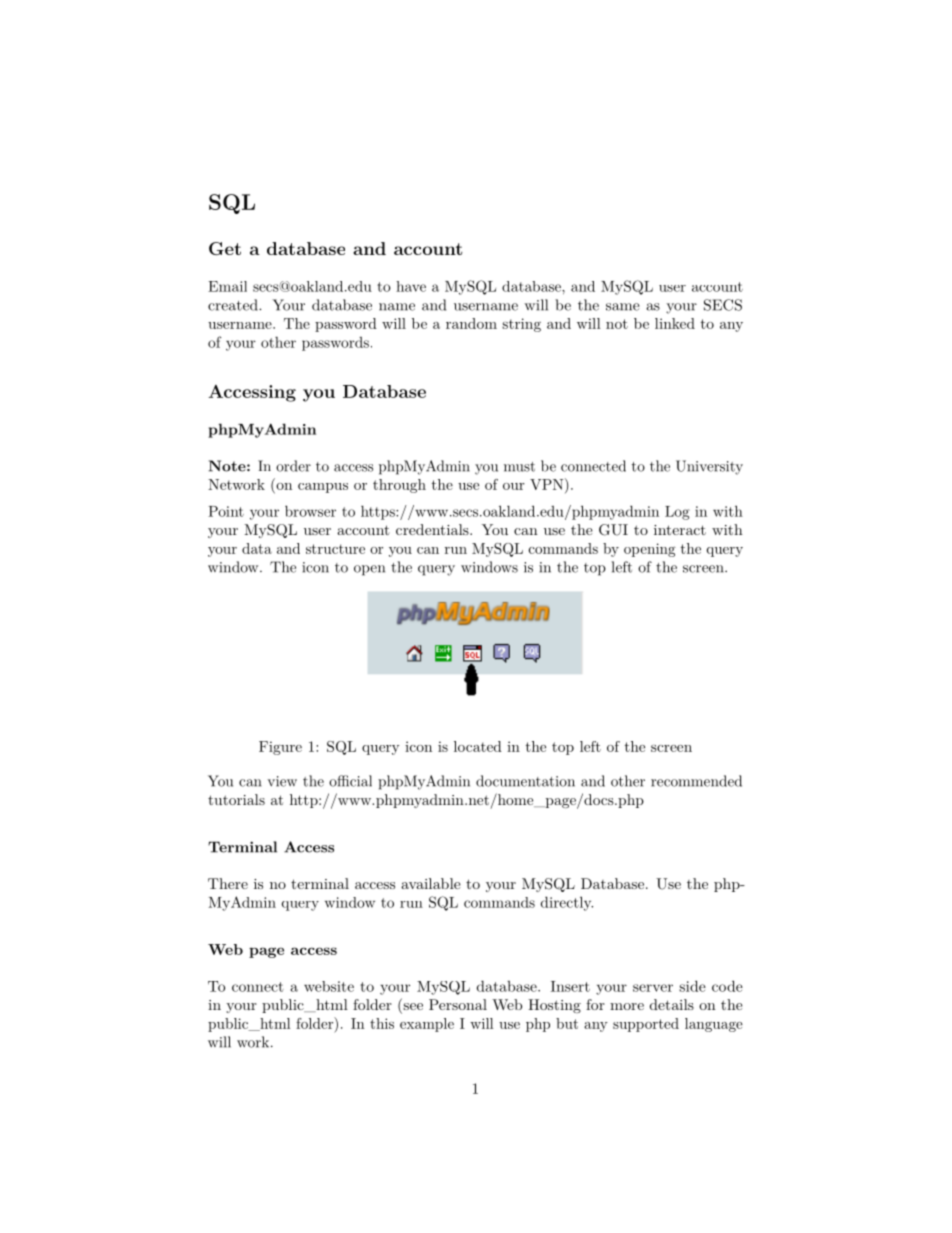 The width and height of the document is (952, 1233). What do you see at coordinates (227, 286) in the document?
I see `Email` at bounding box center [227, 286].
